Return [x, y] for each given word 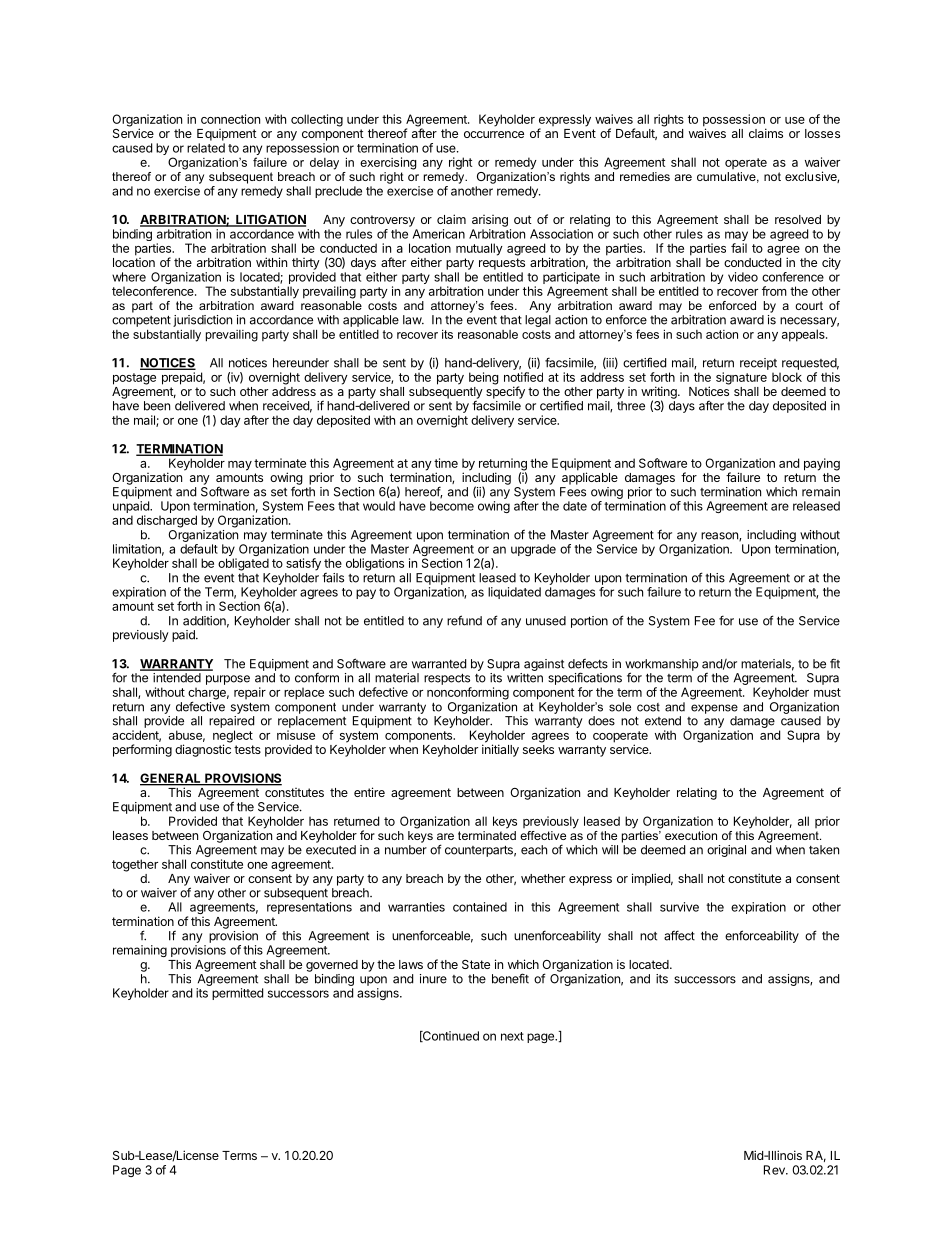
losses [822, 133]
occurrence [494, 134]
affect [679, 935]
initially [500, 750]
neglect [233, 737]
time [446, 463]
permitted [237, 994]
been [157, 406]
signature [741, 378]
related [206, 148]
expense [714, 709]
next [512, 1036]
